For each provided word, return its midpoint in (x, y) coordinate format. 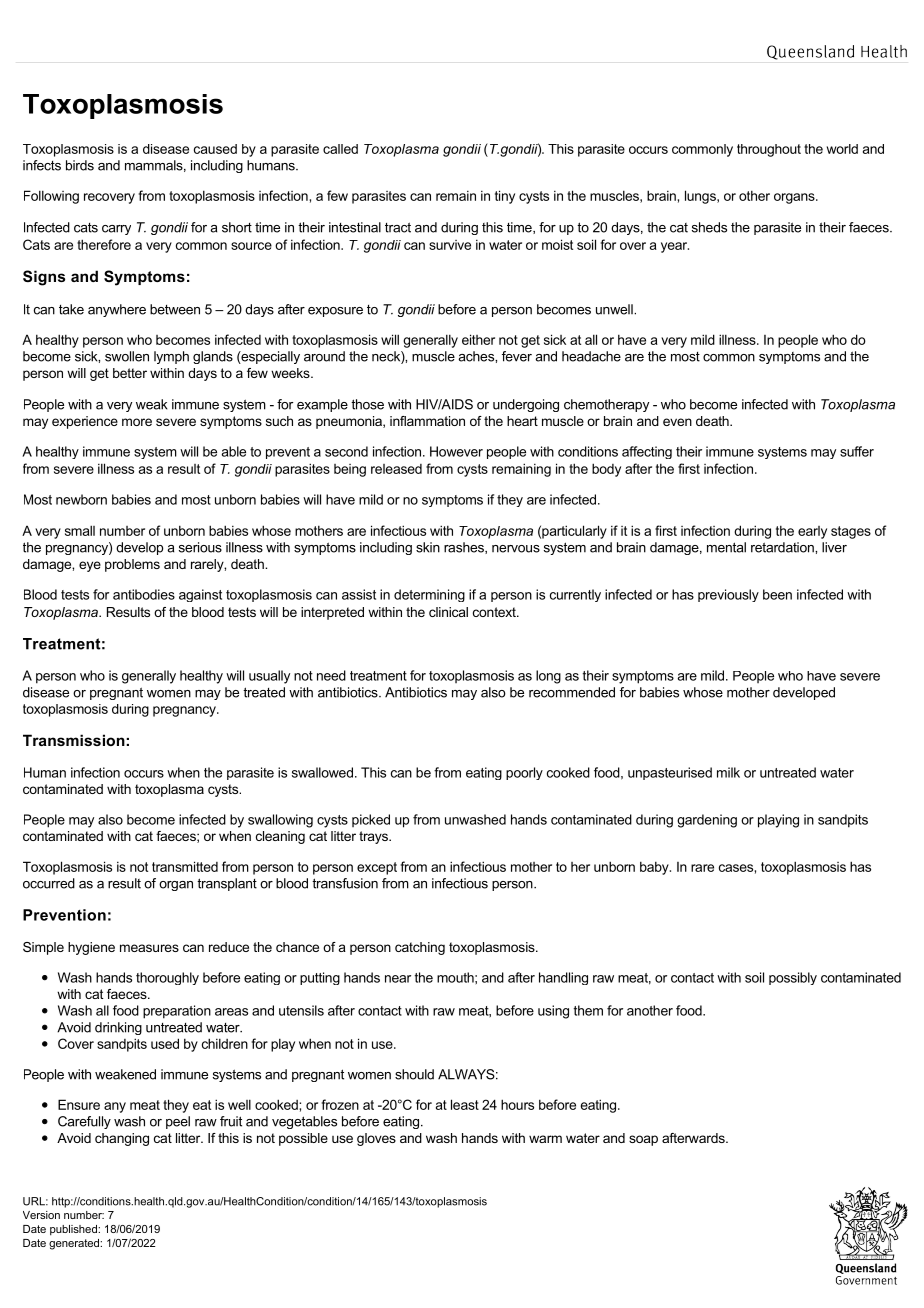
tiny (505, 197)
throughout (769, 150)
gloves (376, 1139)
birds (80, 165)
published (74, 1230)
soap (643, 1140)
